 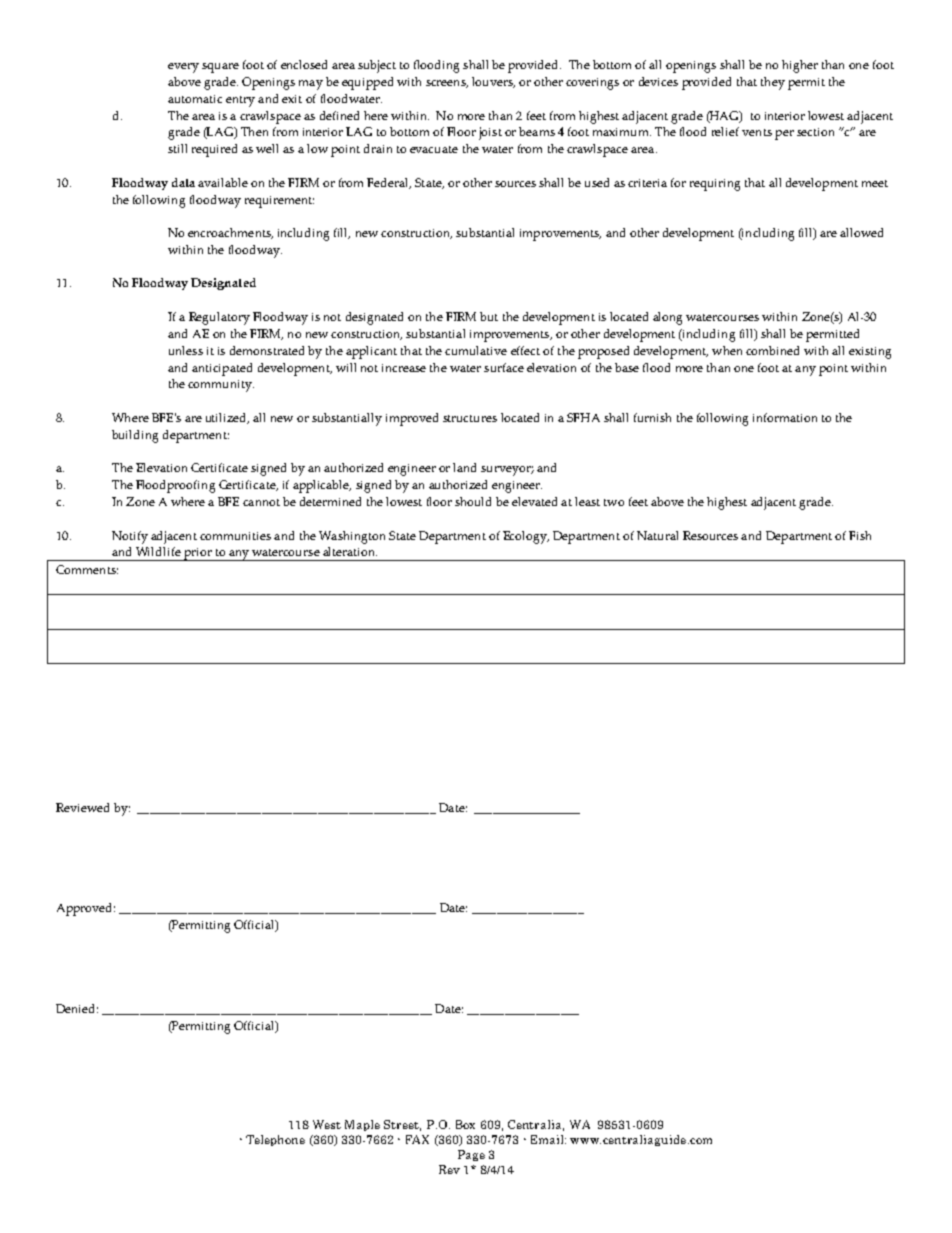 I want to click on Email, so click(x=548, y=1139).
